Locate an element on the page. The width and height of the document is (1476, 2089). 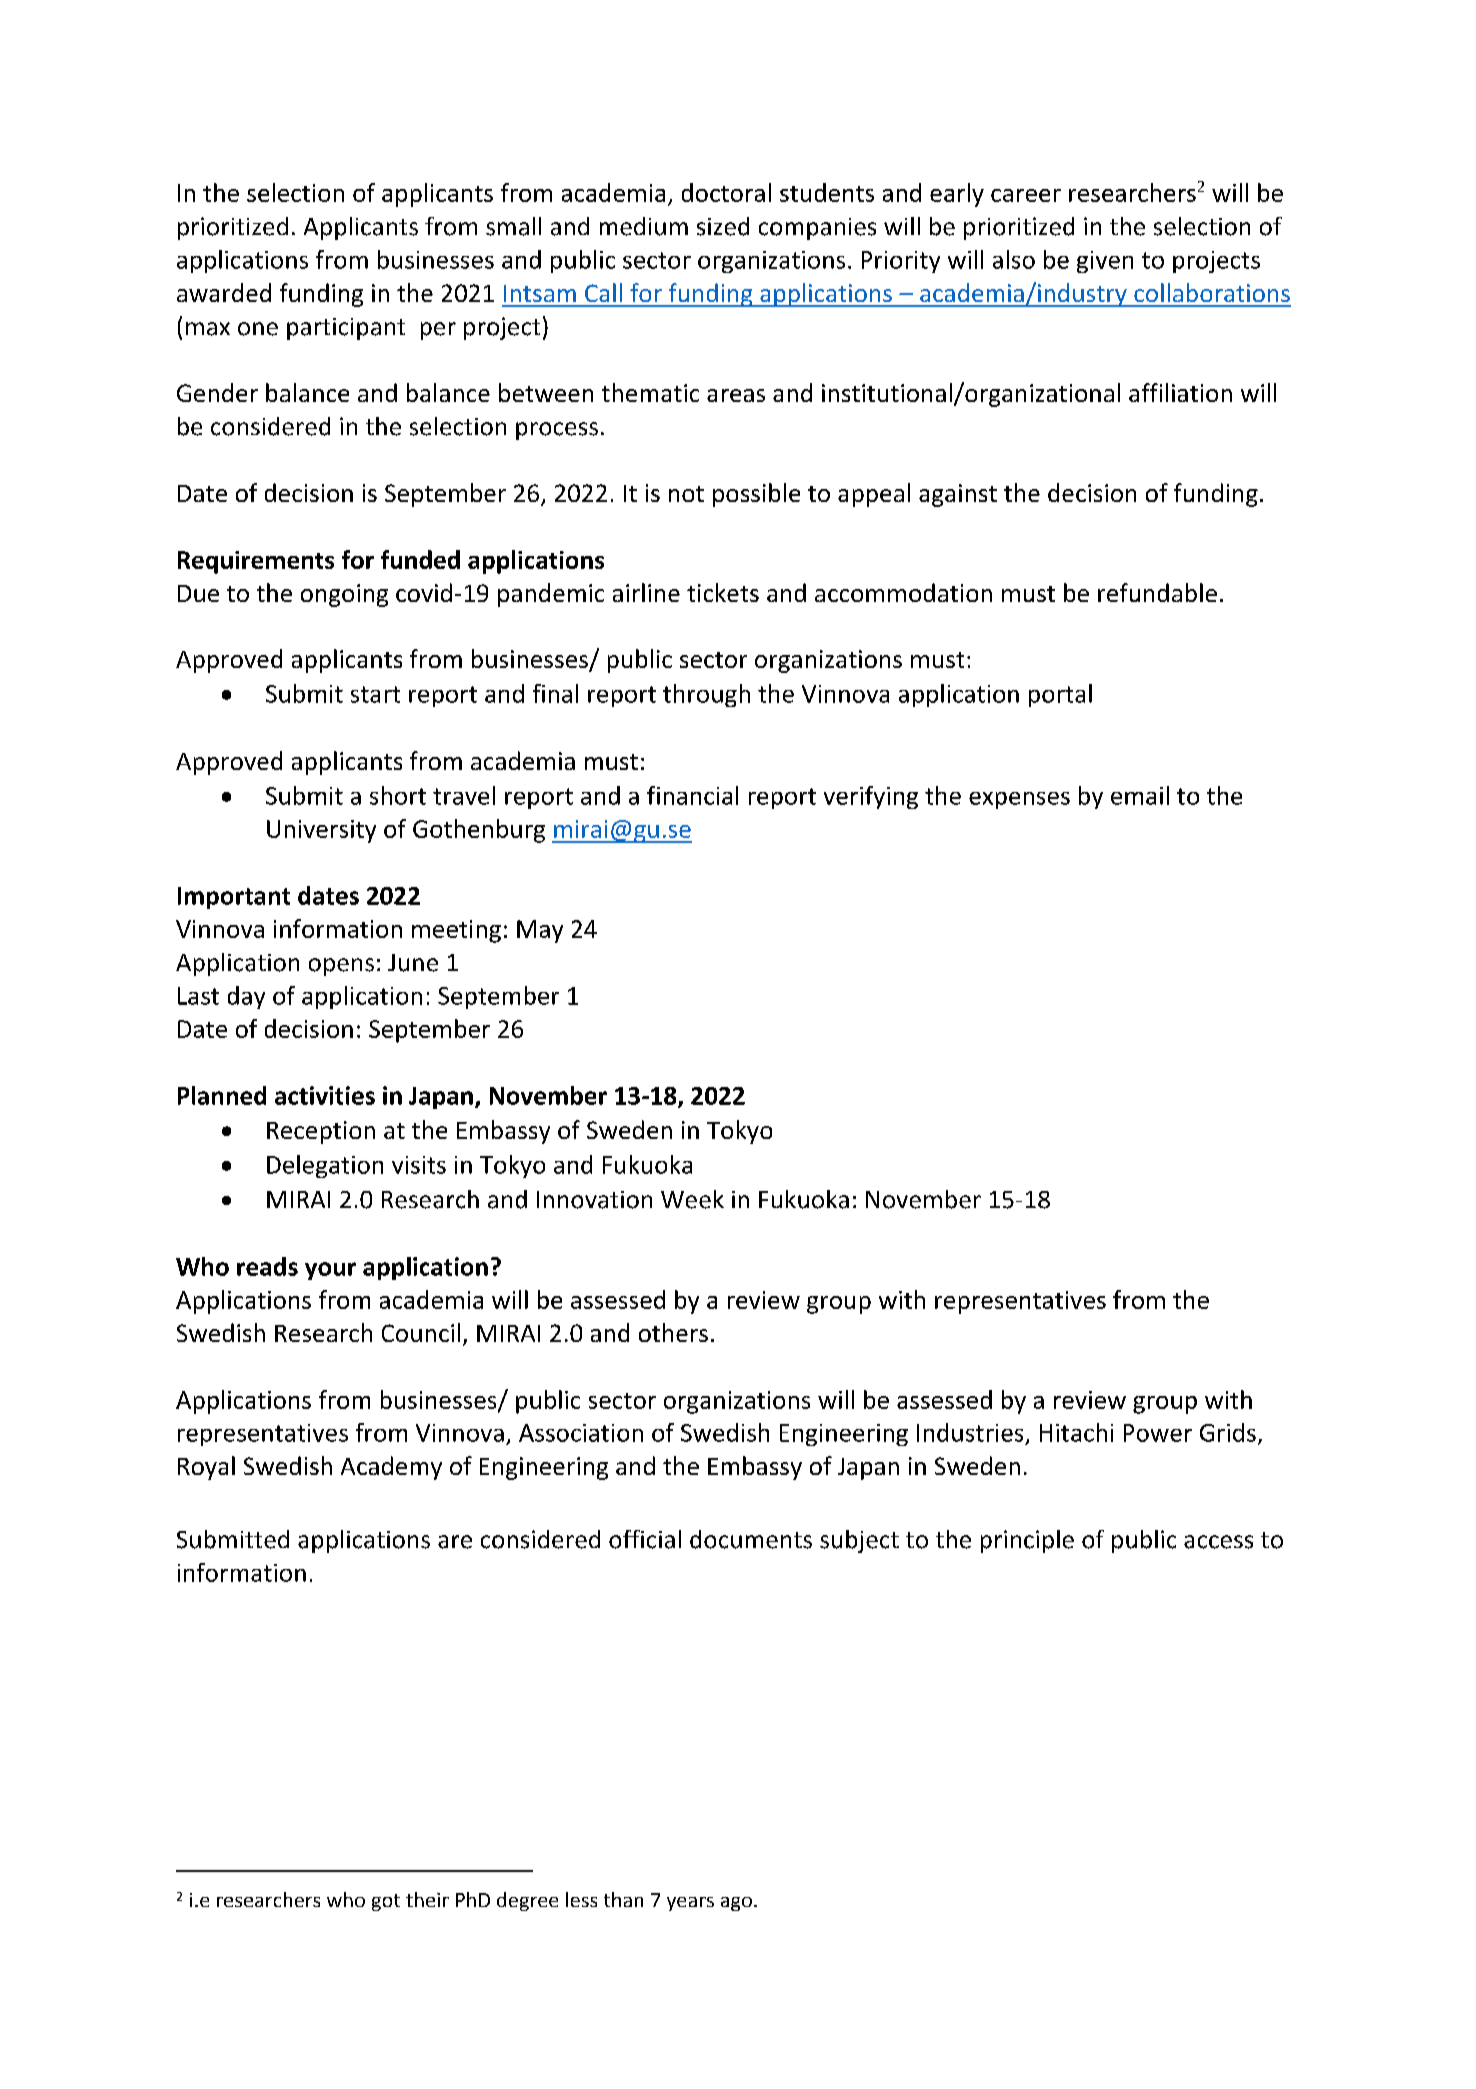
documents is located at coordinates (751, 1539).
